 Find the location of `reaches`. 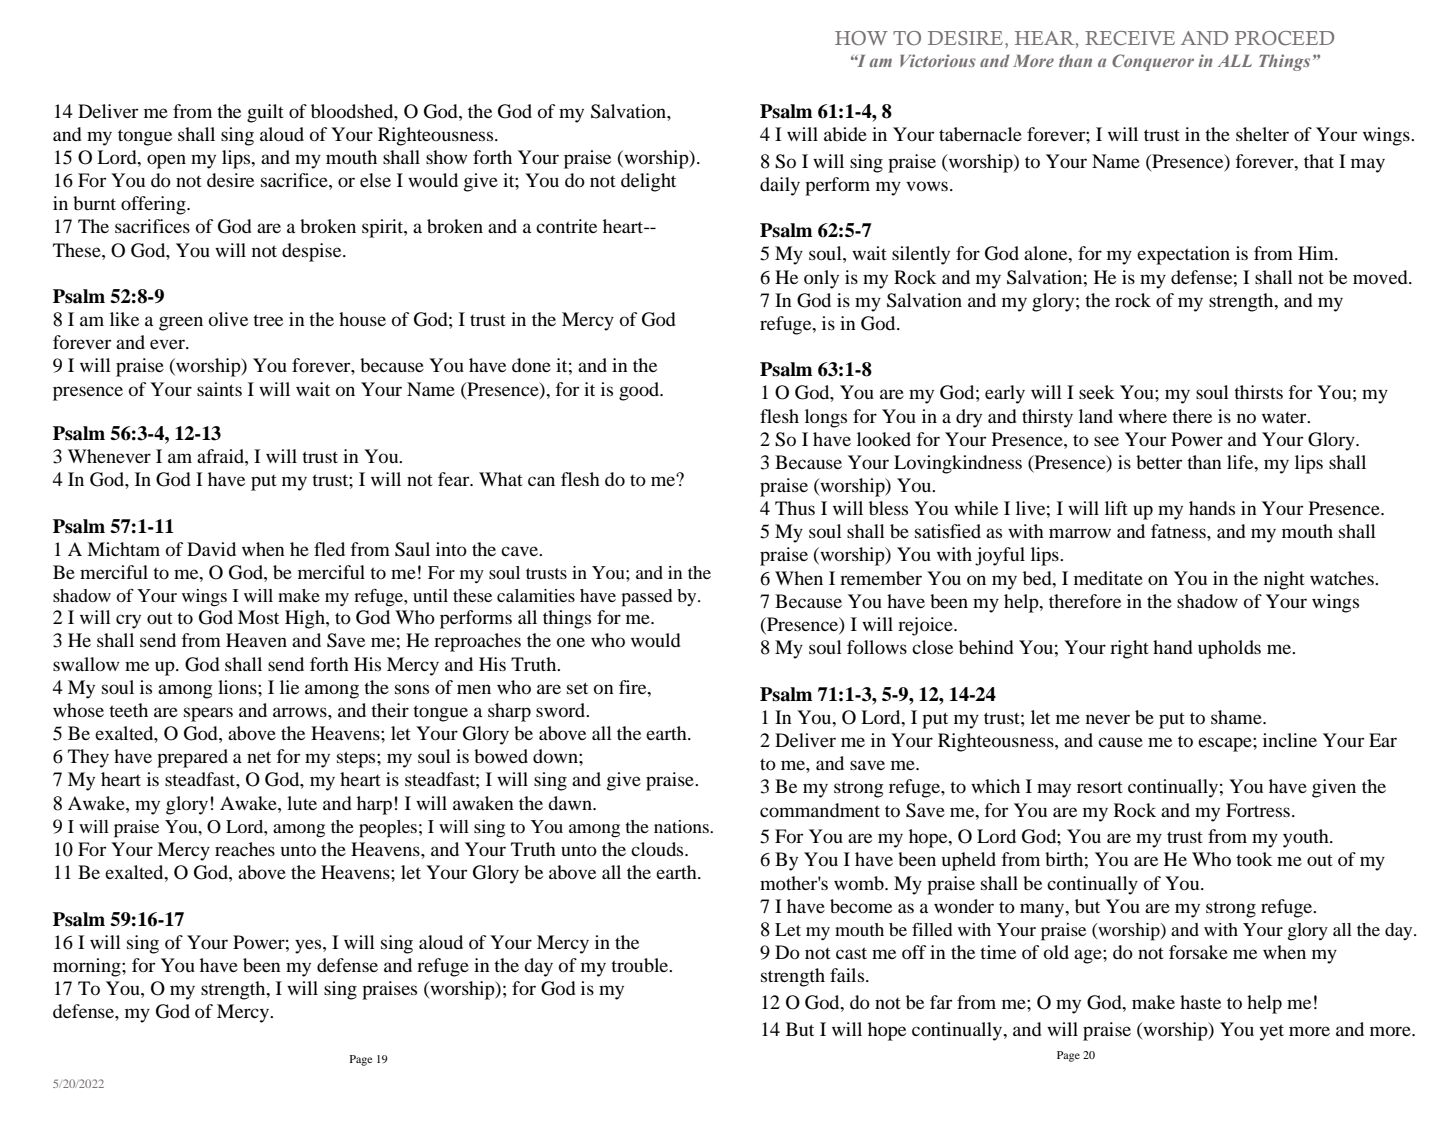

reaches is located at coordinates (245, 849).
